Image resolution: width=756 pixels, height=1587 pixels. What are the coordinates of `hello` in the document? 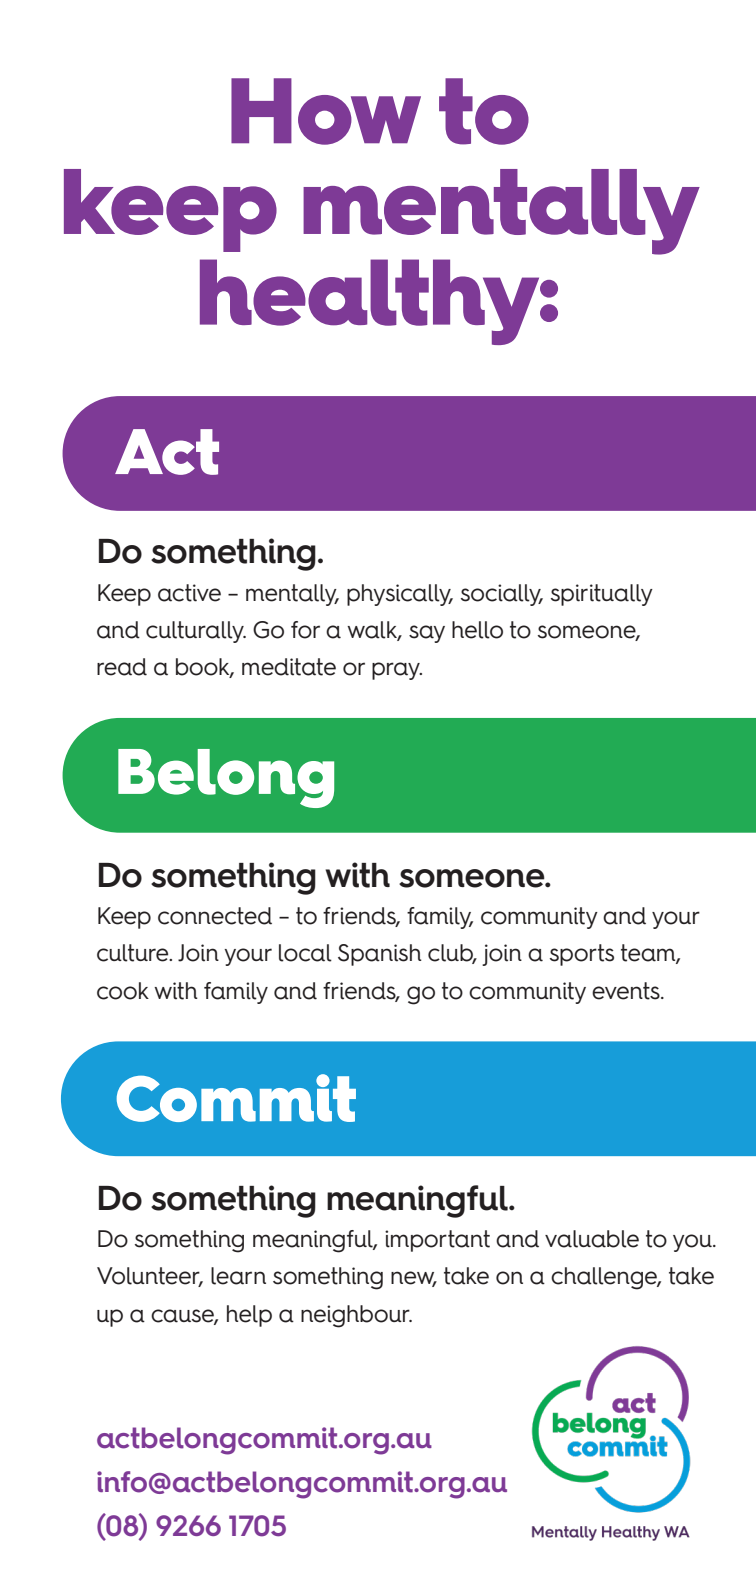 It's located at (477, 630).
